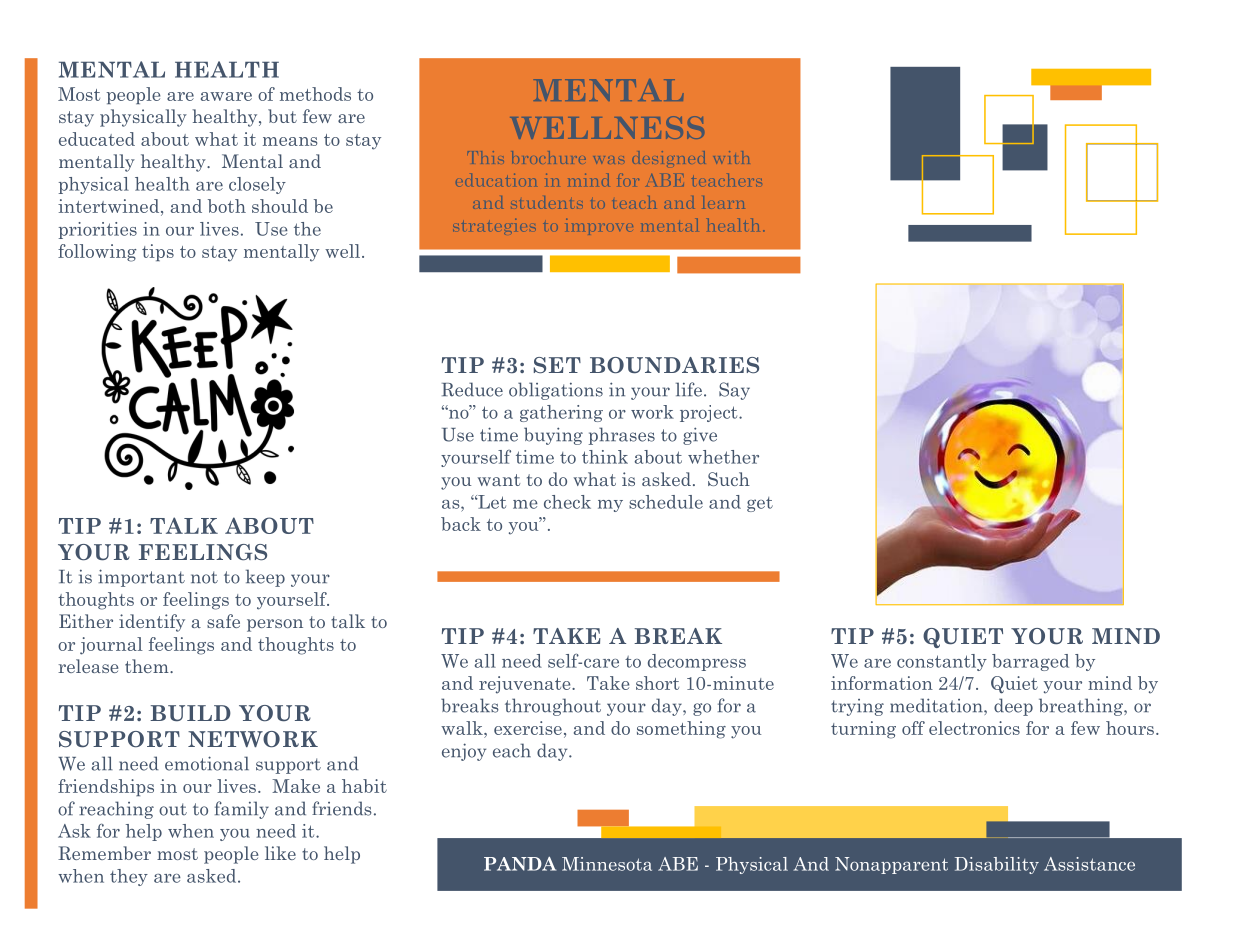 The image size is (1233, 952). Describe the element at coordinates (609, 160) in the image. I see `was` at that location.
